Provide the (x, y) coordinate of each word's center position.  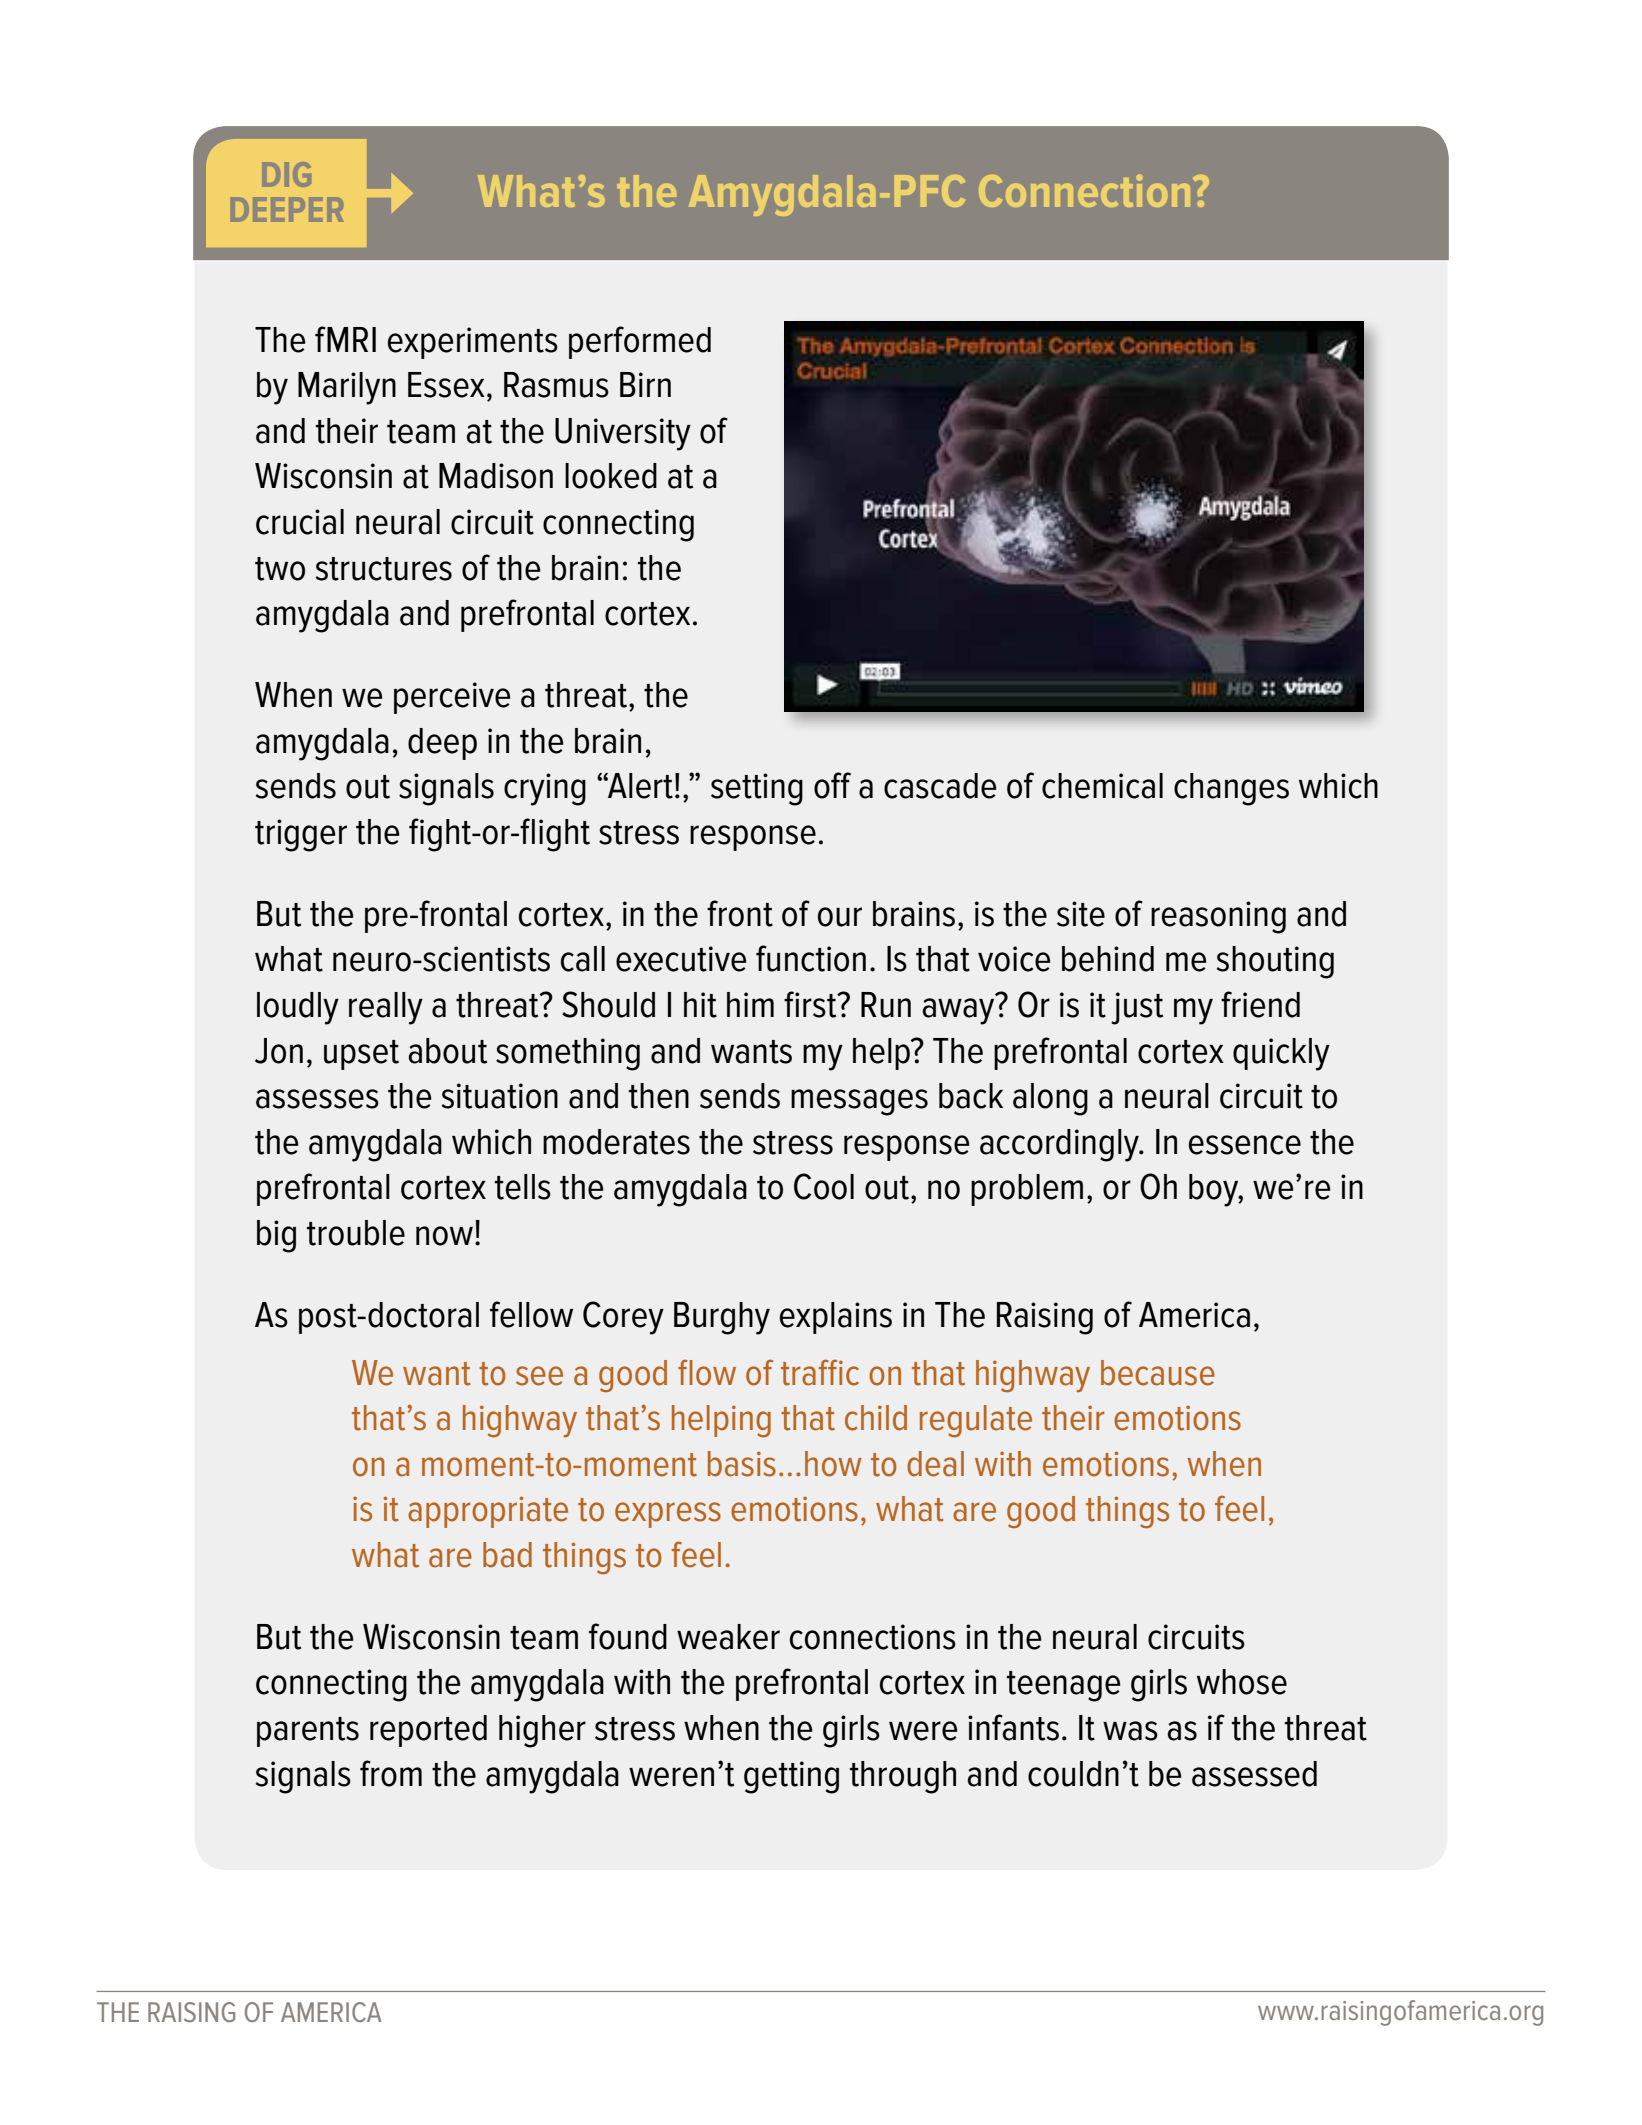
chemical (1102, 786)
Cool (824, 1186)
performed (640, 342)
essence (1245, 1145)
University (623, 434)
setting (757, 789)
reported (428, 1731)
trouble (356, 1233)
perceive (452, 698)
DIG (286, 174)
